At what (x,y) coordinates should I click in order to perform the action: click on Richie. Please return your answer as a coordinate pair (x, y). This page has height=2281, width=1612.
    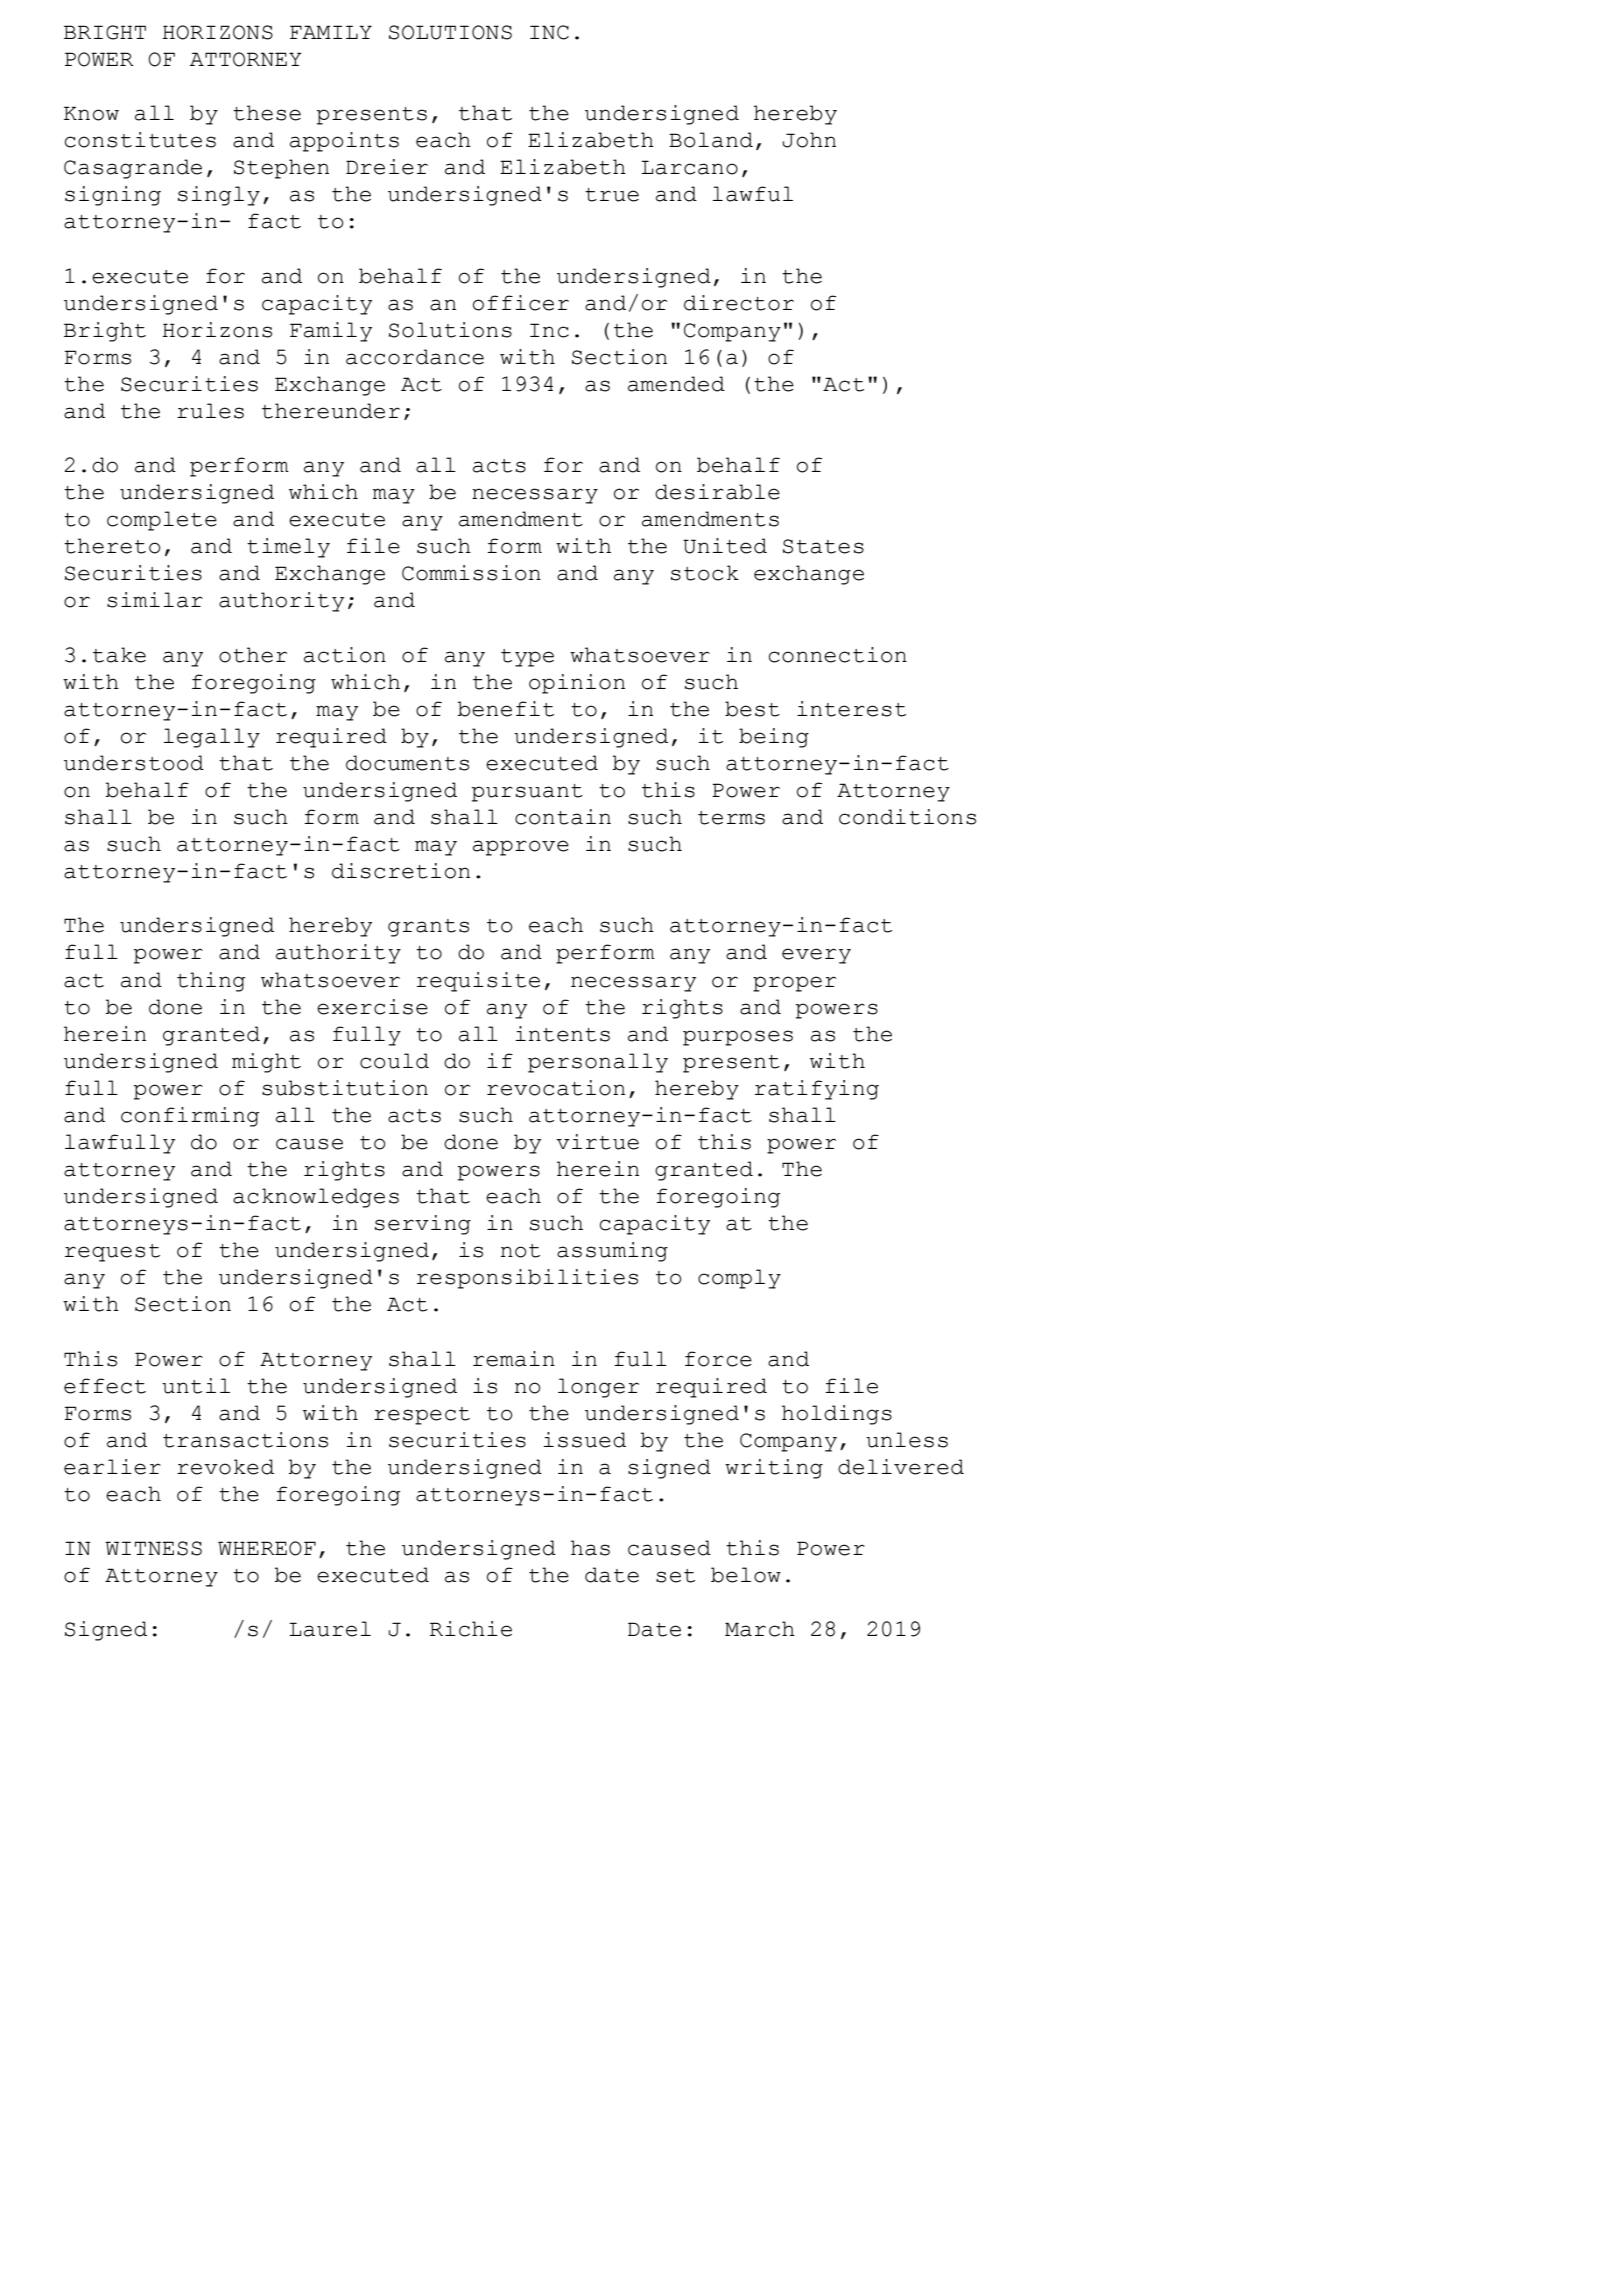
    Looking at the image, I should click on (471, 1629).
